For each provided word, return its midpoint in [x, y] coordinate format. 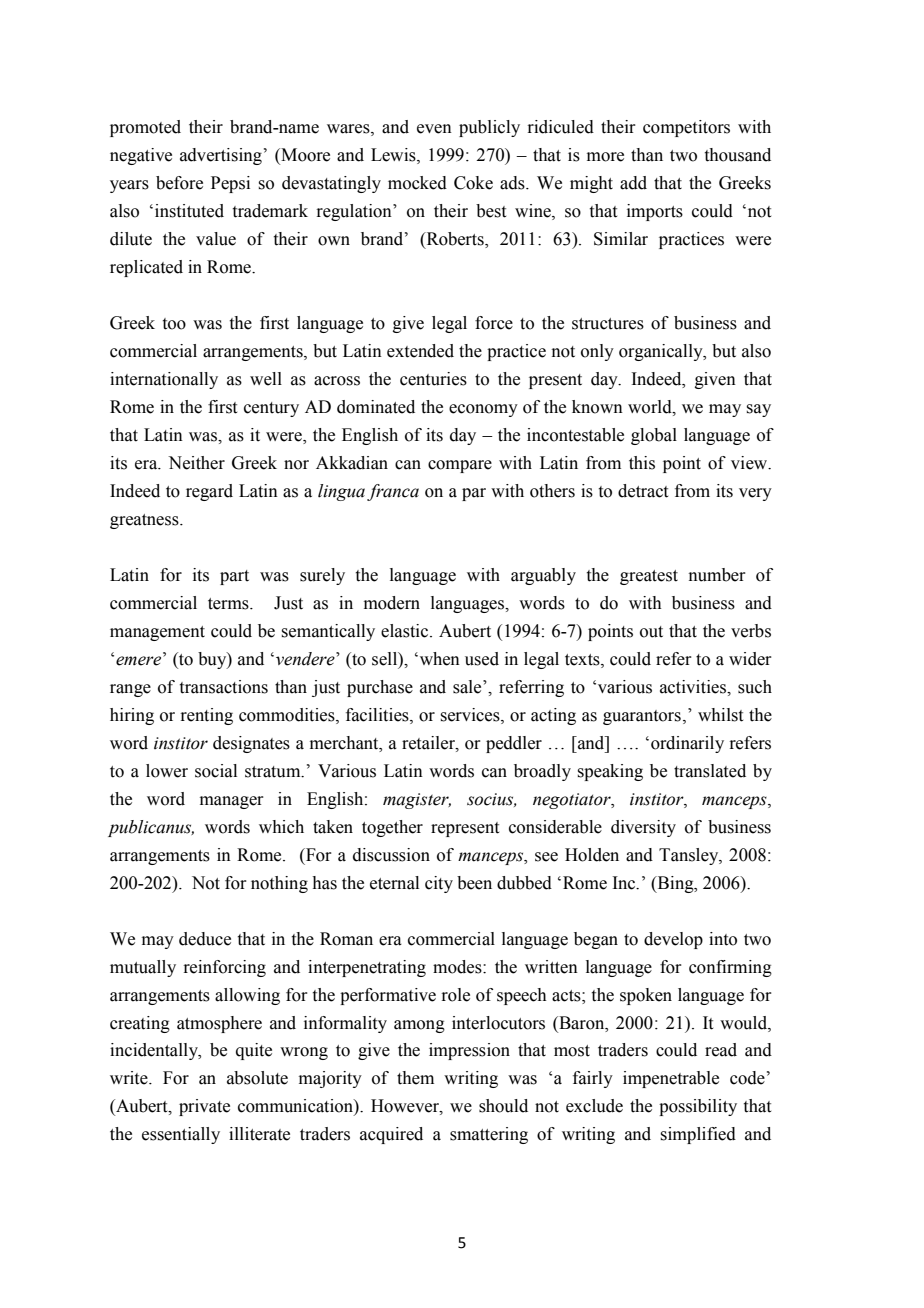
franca [393, 492]
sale [468, 687]
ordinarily [687, 744]
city [439, 884]
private [204, 1107]
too [174, 324]
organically [662, 352]
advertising [221, 156]
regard [209, 492]
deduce [205, 939]
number [717, 575]
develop [673, 940]
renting [206, 716]
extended [420, 351]
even [434, 129]
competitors [686, 128]
